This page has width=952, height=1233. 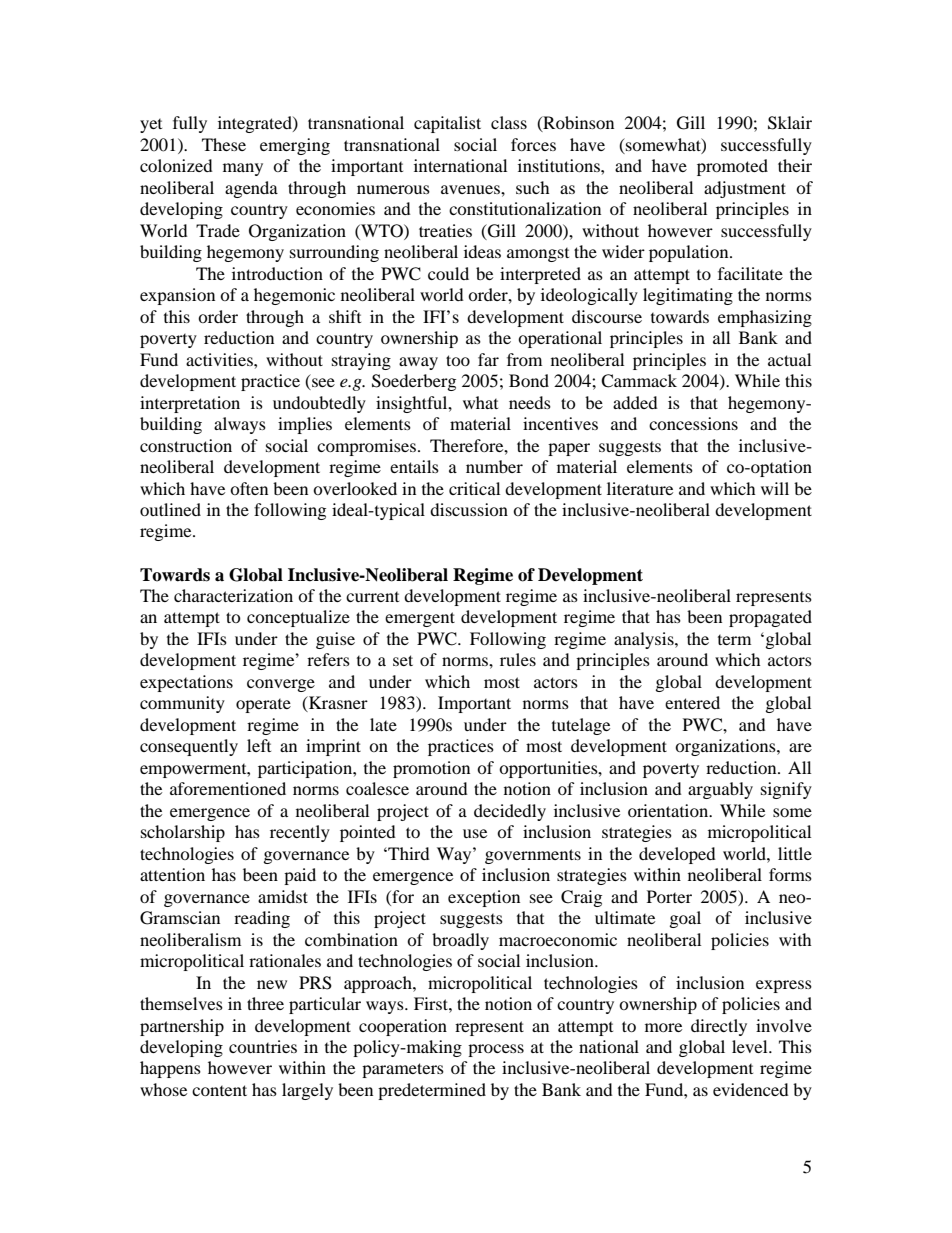 I want to click on content, so click(x=219, y=1090).
